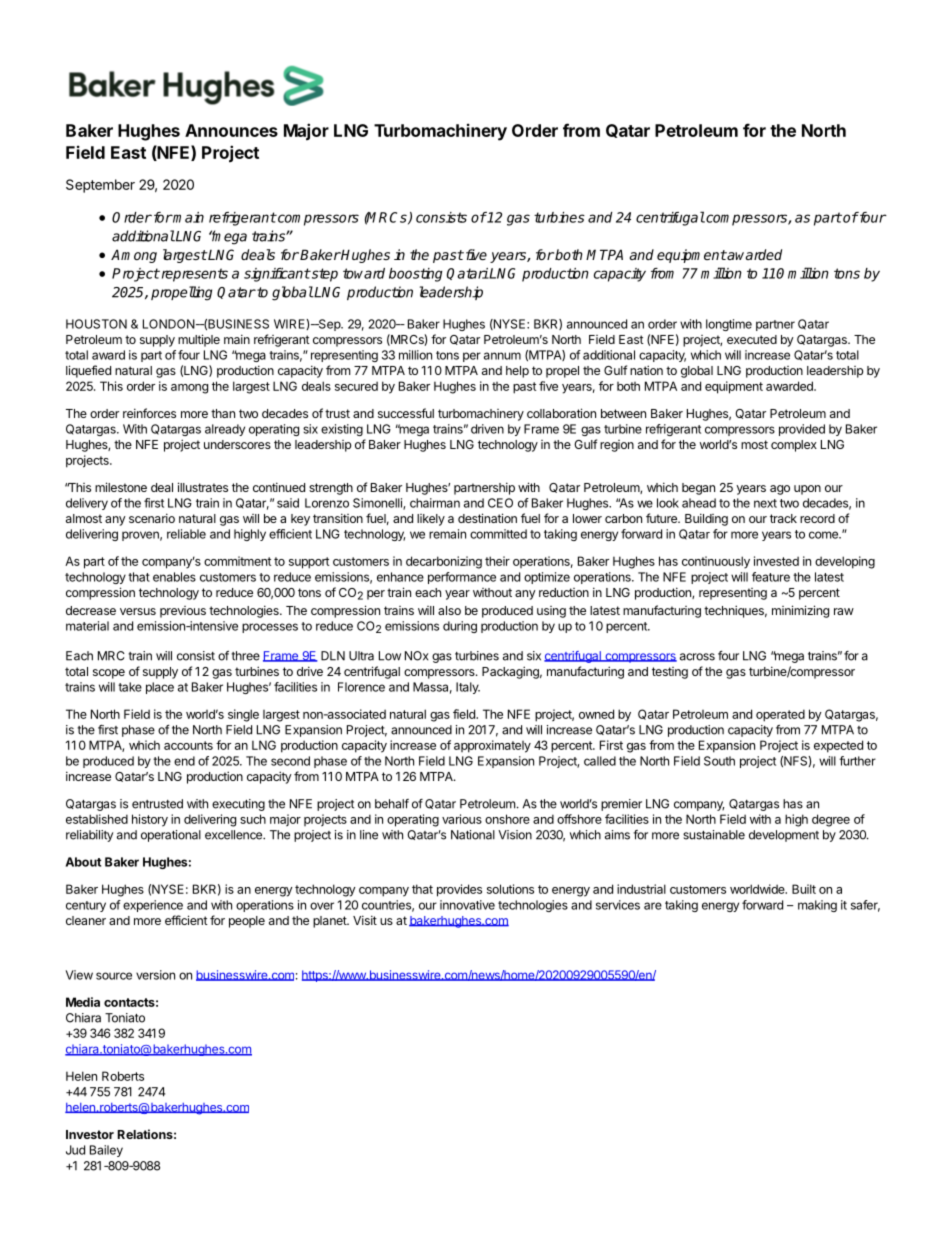  I want to click on Announces, so click(231, 130).
